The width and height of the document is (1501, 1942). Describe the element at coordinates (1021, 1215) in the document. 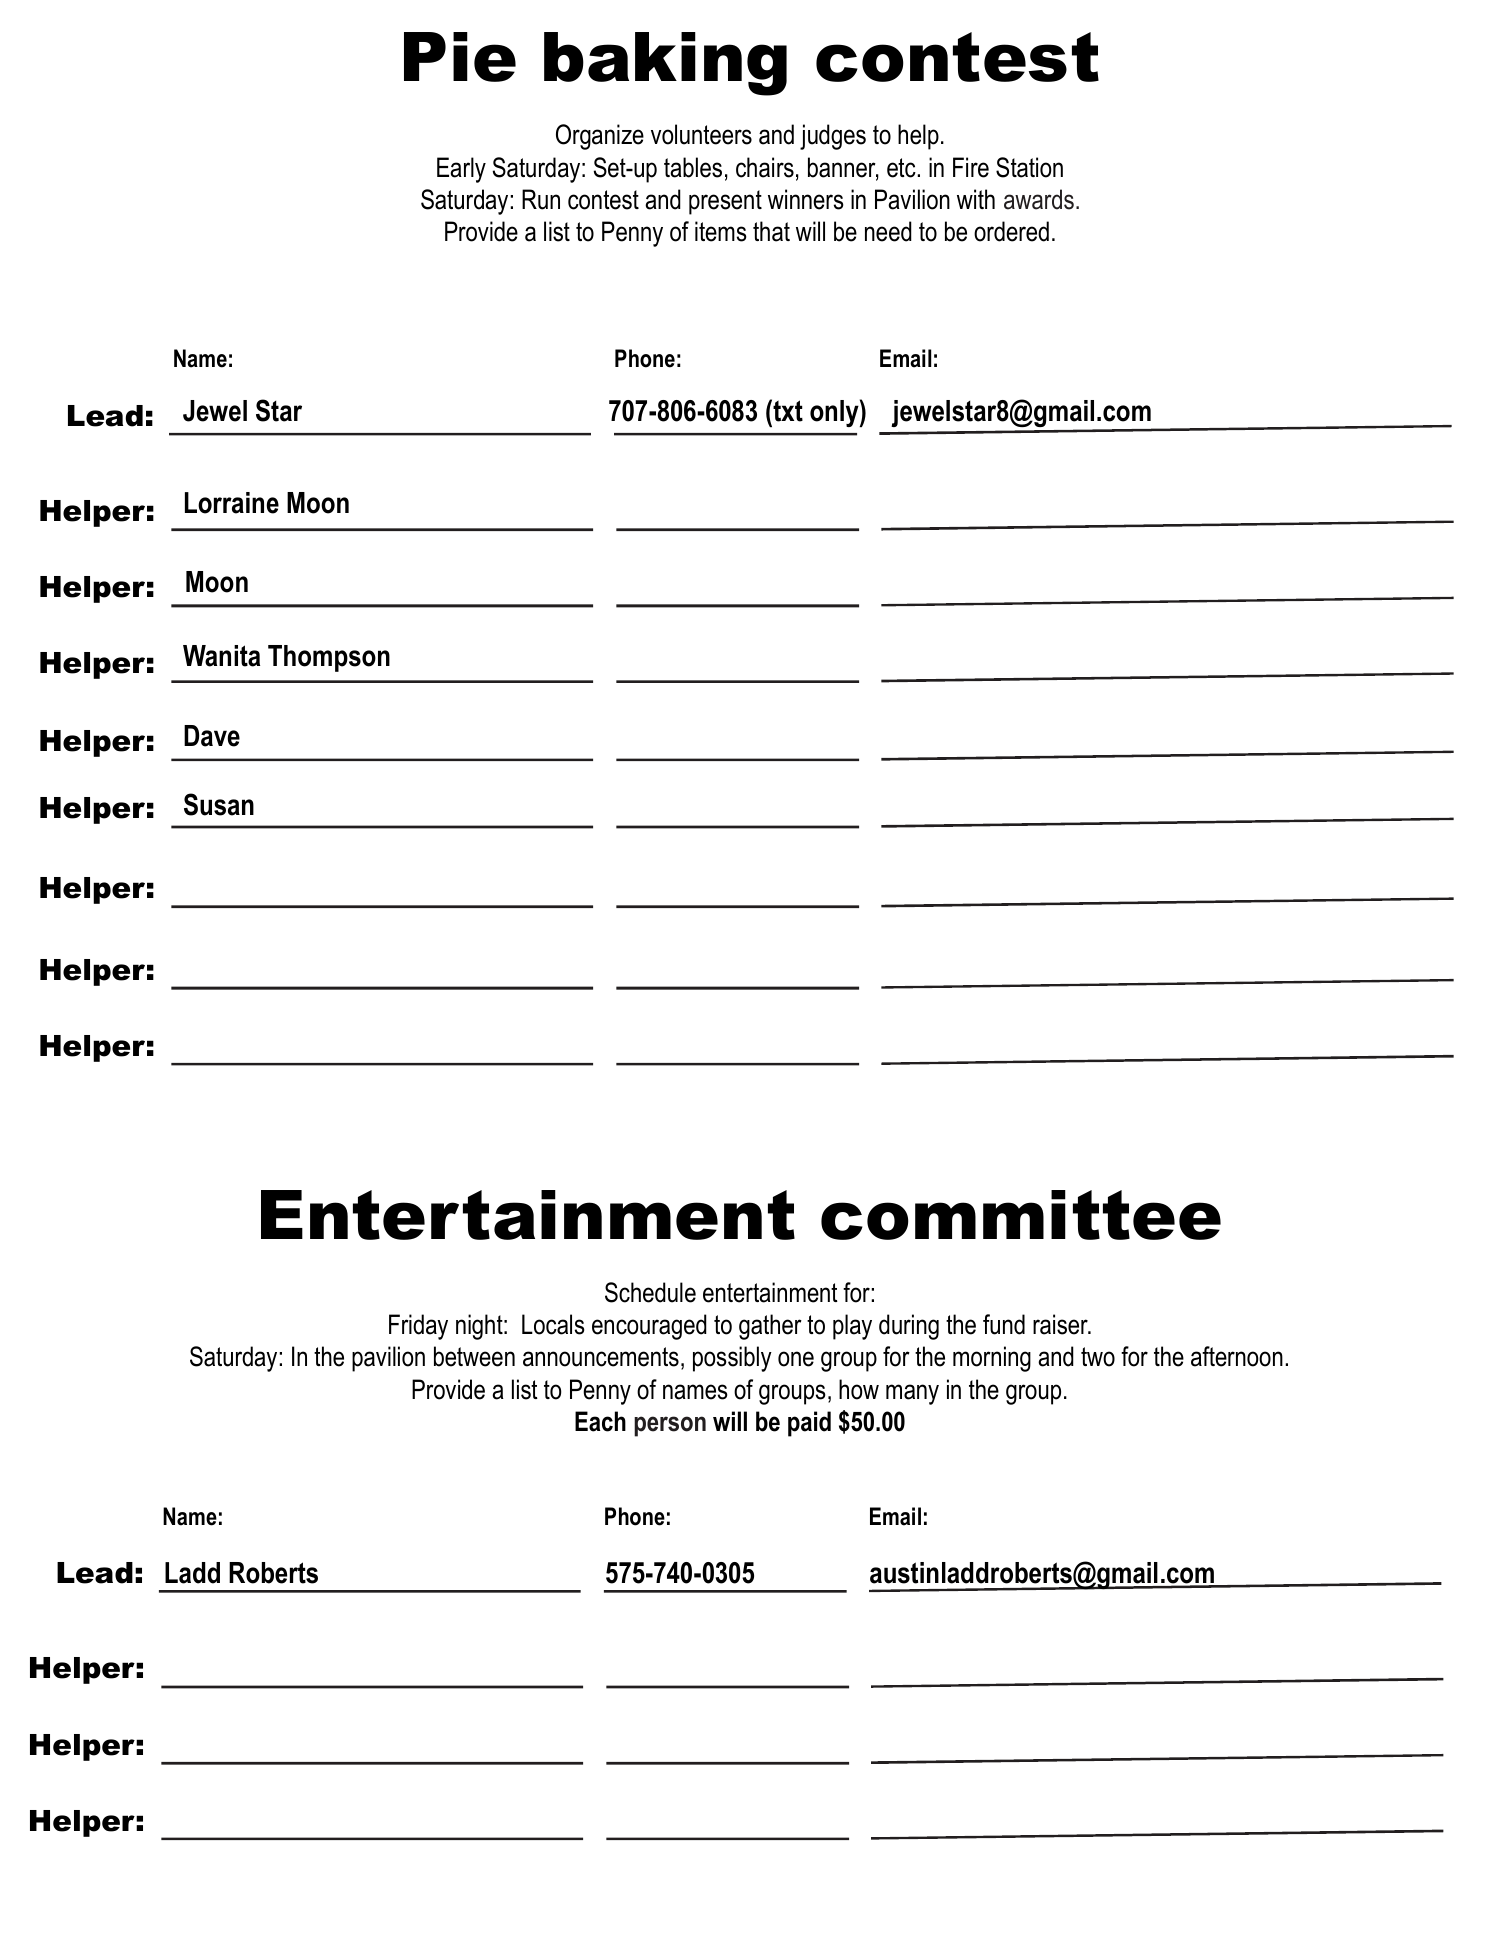

I see `committee` at that location.
